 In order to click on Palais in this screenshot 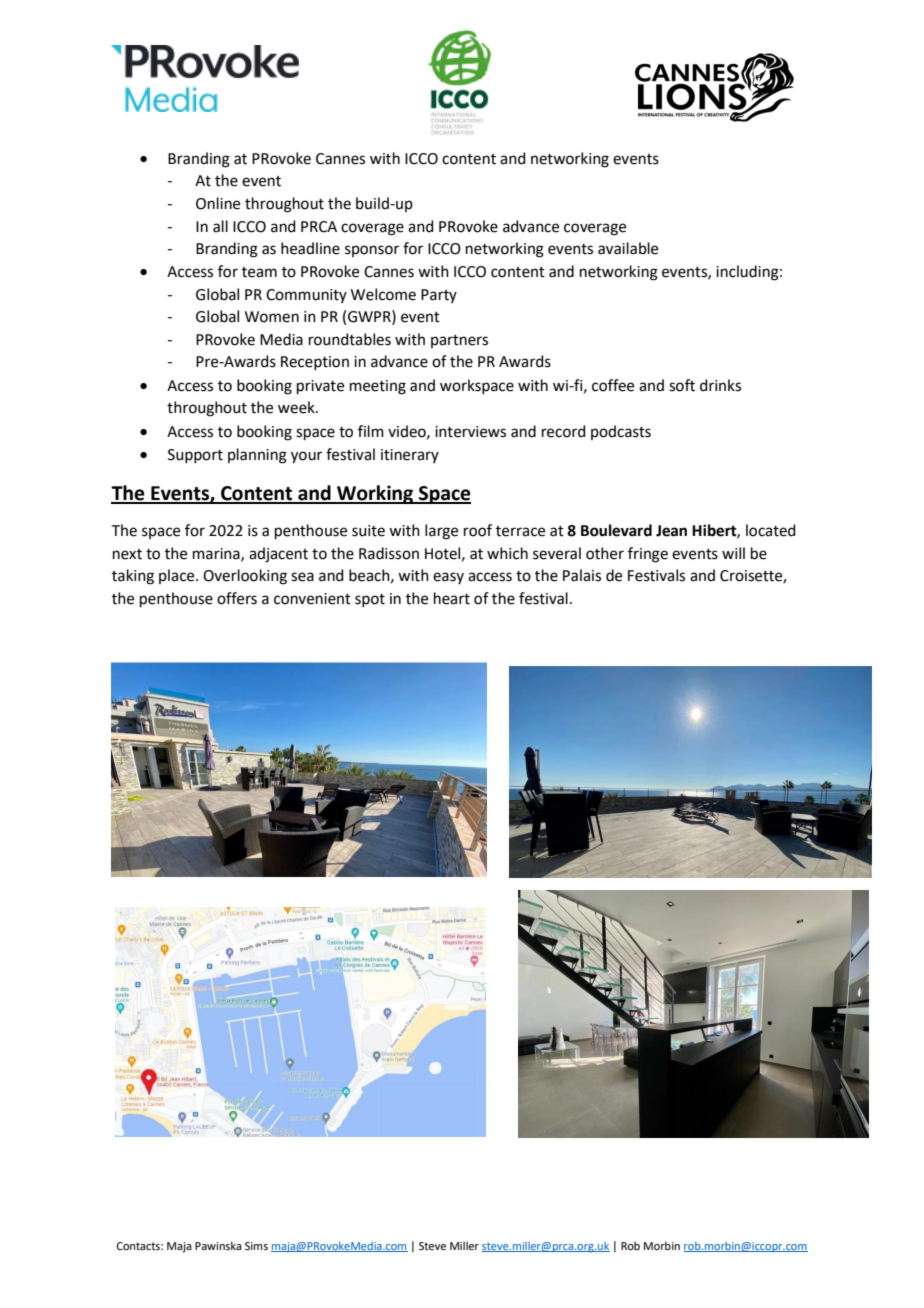, I will do `click(582, 575)`.
